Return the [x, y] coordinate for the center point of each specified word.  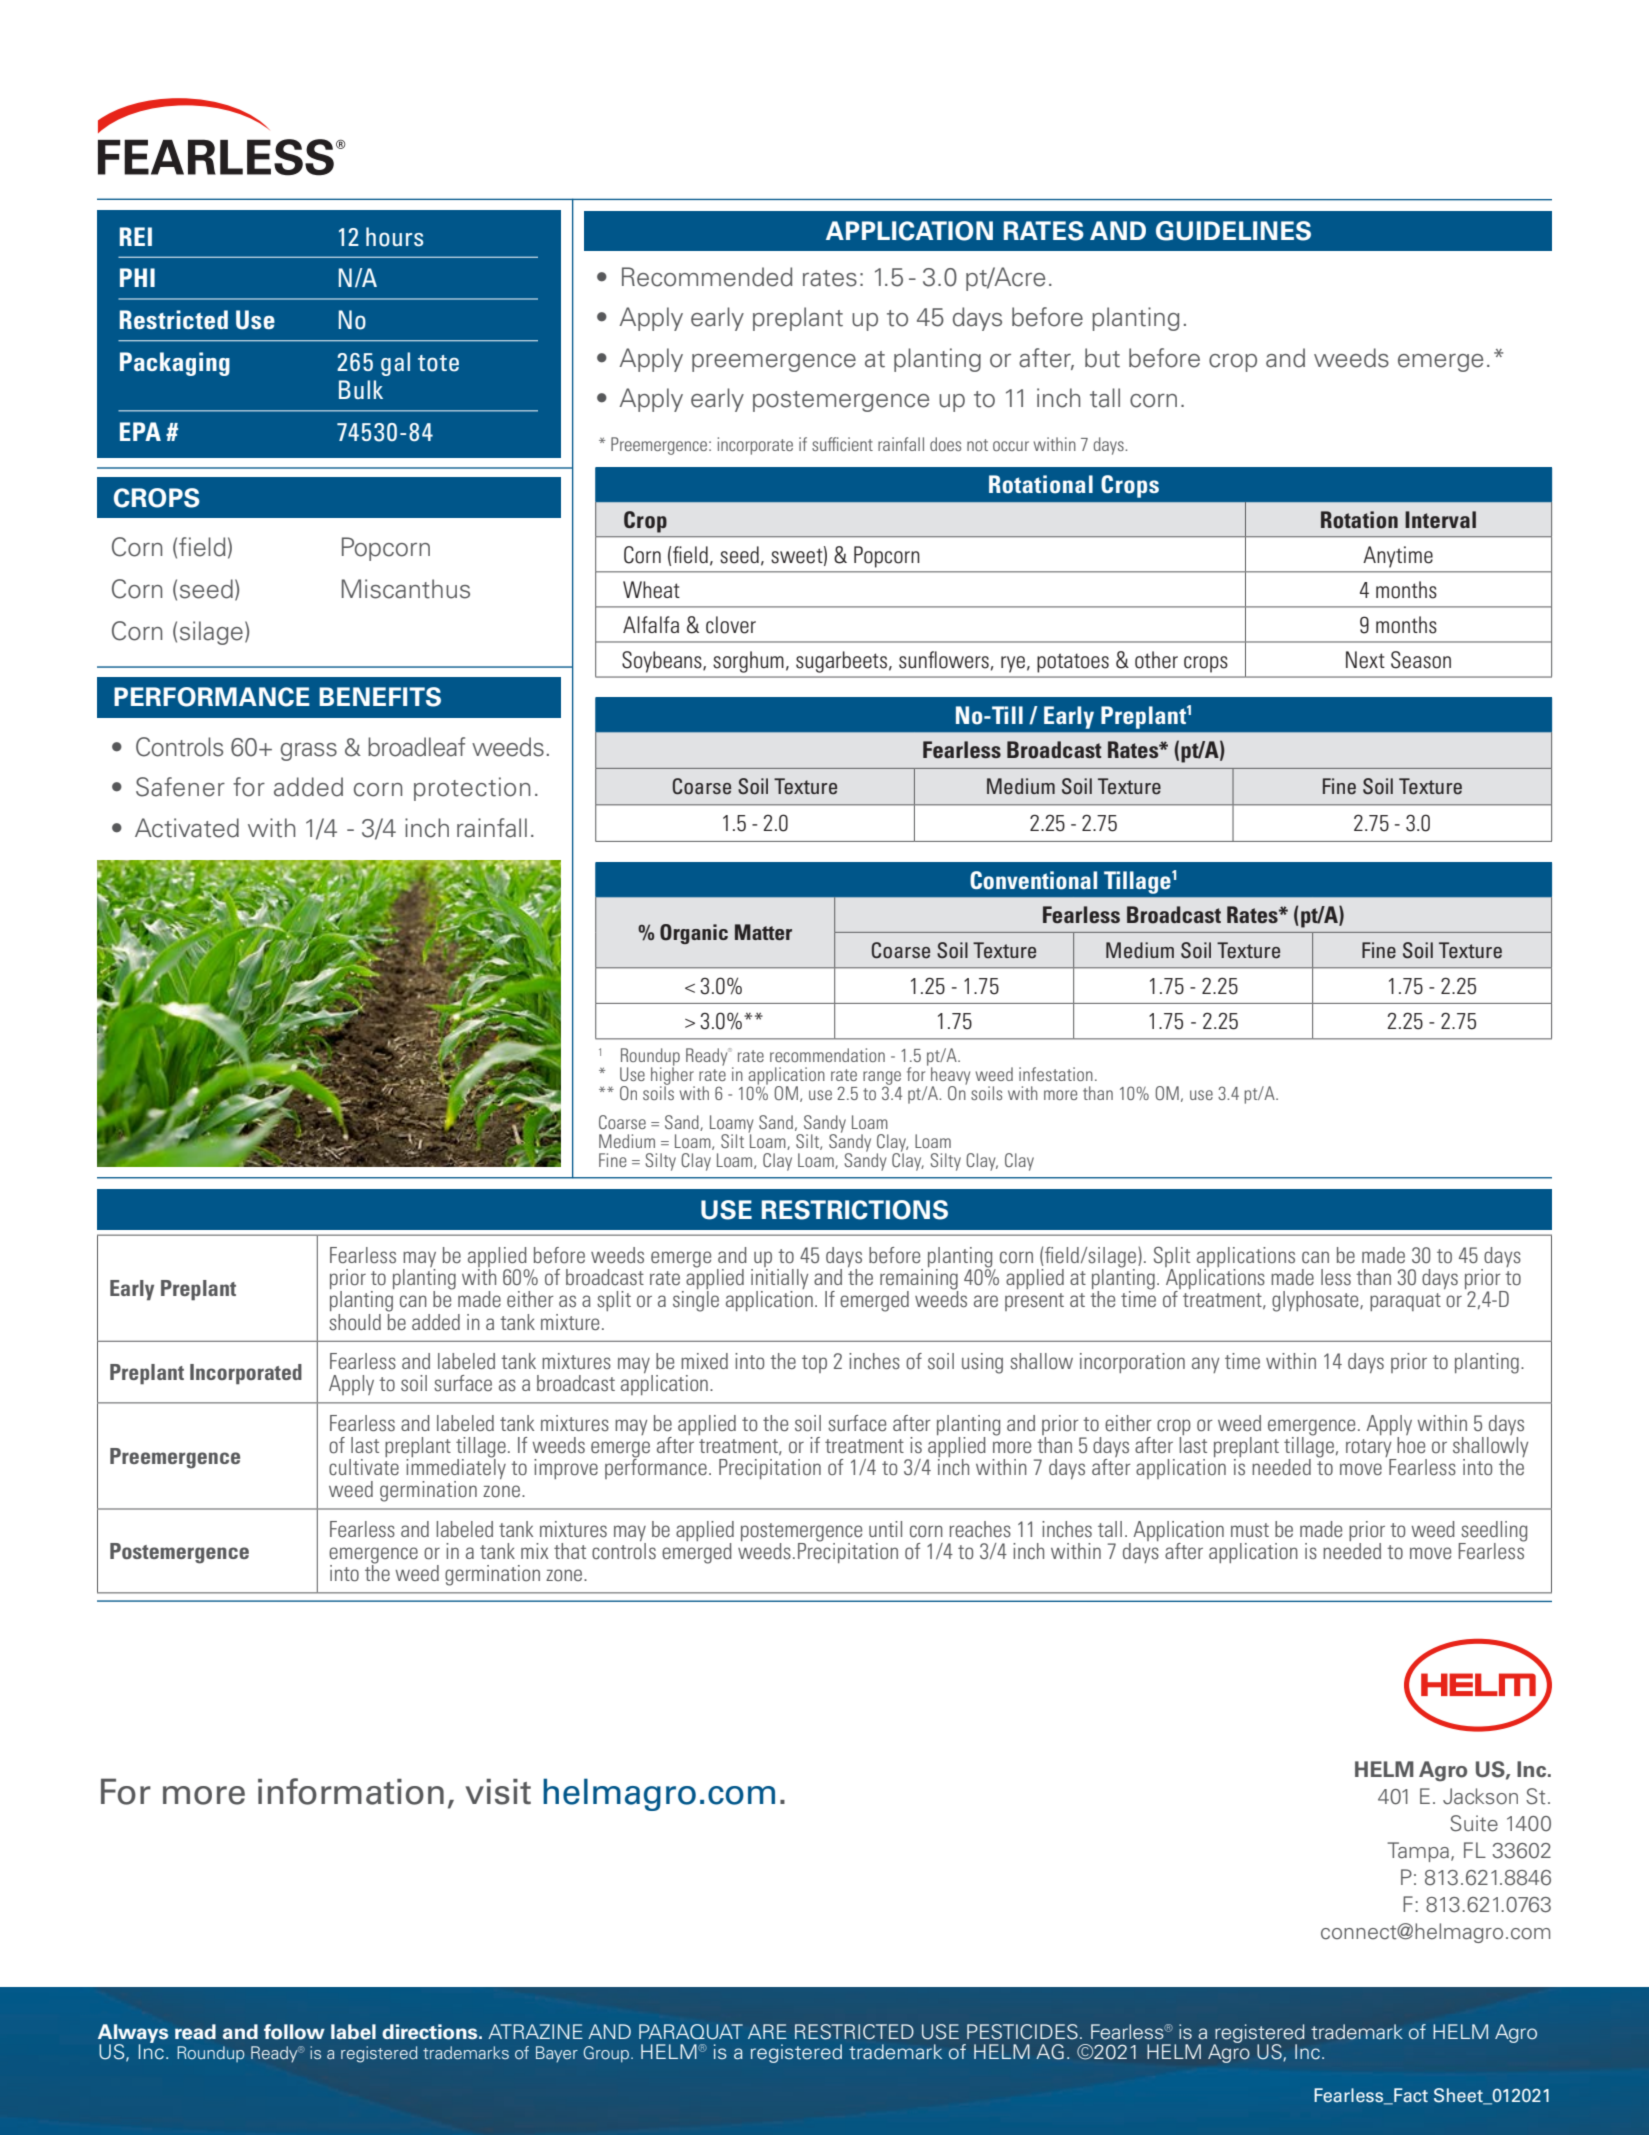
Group [607, 2054]
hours [394, 237]
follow [294, 2032]
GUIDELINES [1233, 231]
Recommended [707, 277]
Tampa [1418, 1852]
